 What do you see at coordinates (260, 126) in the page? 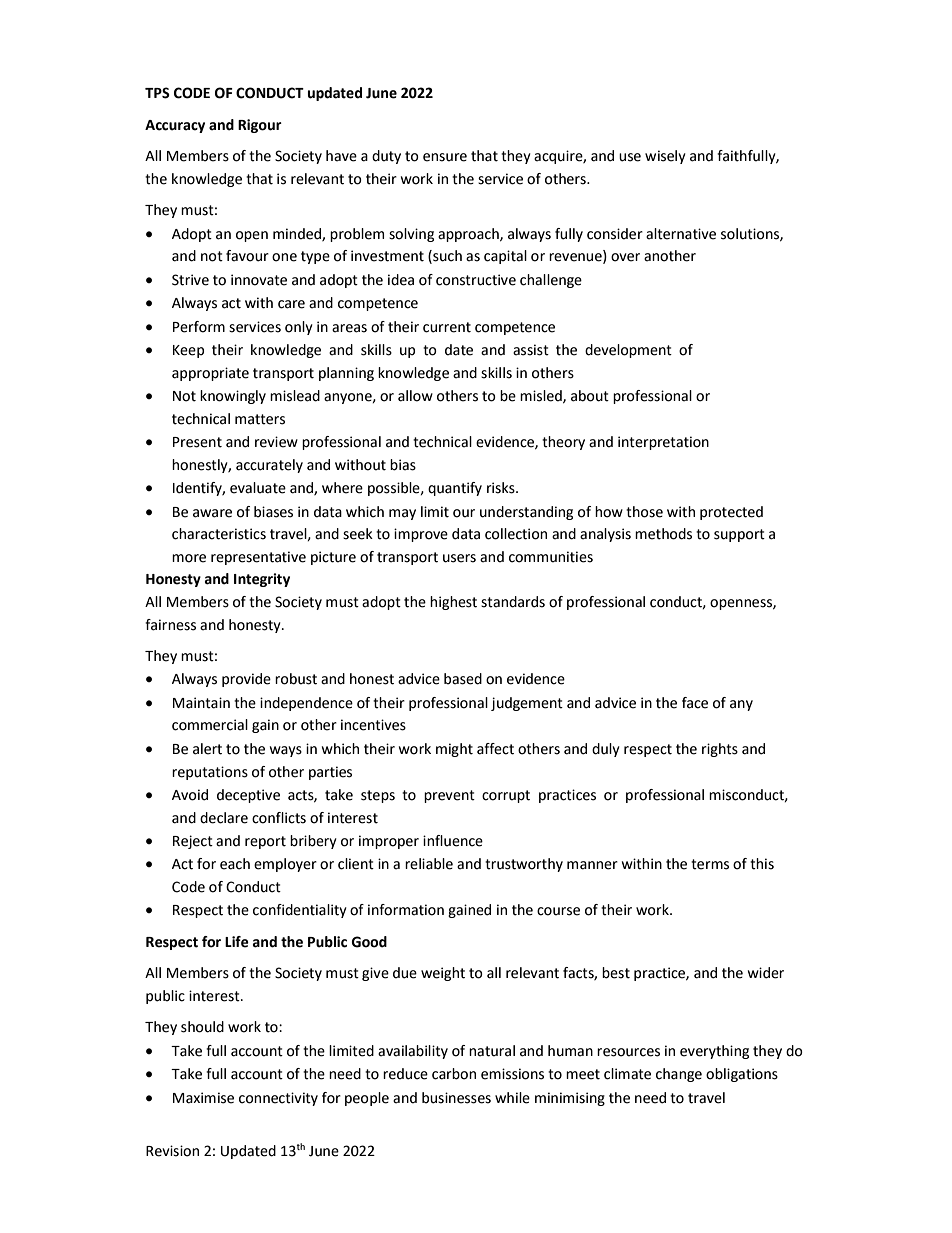
I see `Rigour` at bounding box center [260, 126].
